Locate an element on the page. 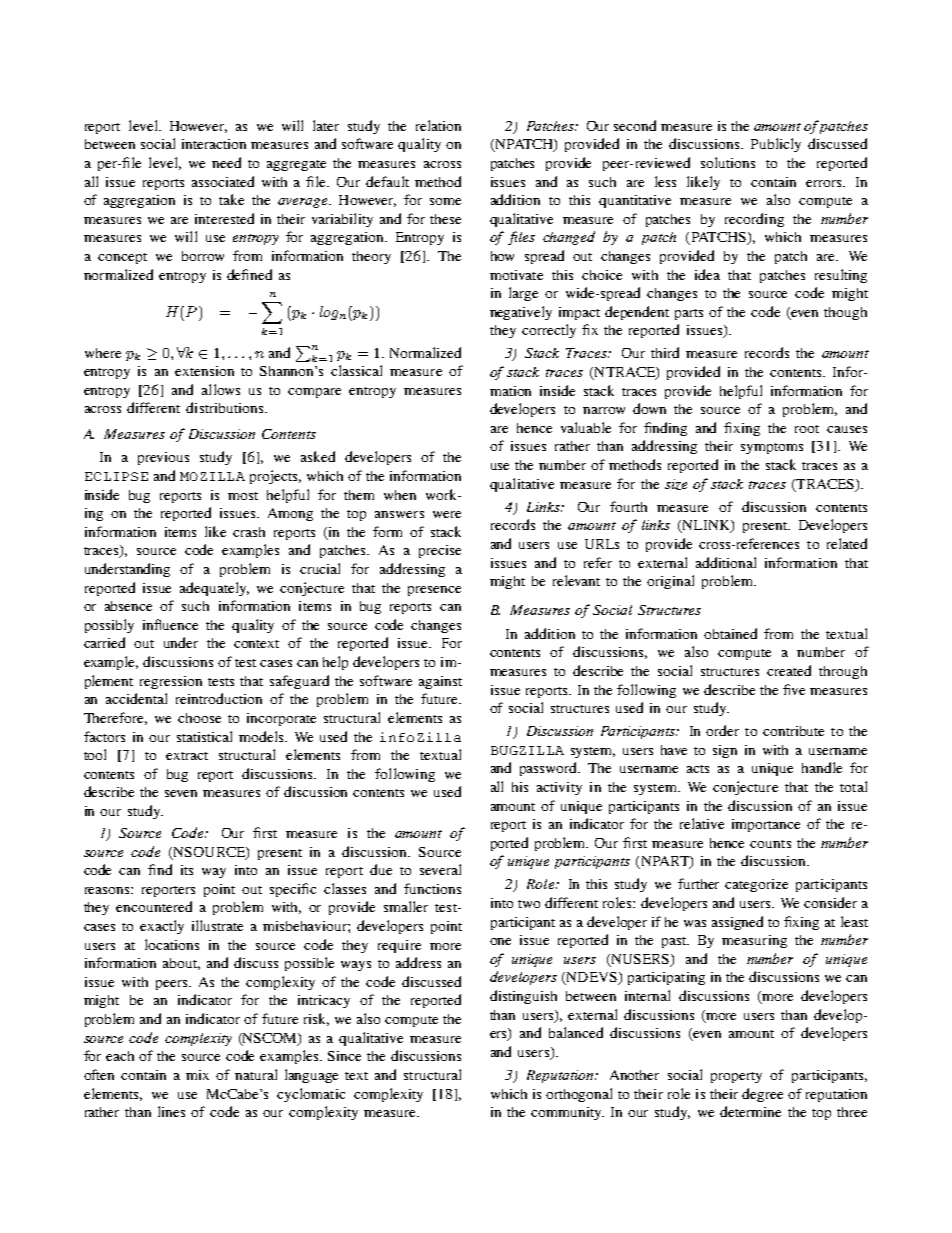  symptoms is located at coordinates (772, 448).
